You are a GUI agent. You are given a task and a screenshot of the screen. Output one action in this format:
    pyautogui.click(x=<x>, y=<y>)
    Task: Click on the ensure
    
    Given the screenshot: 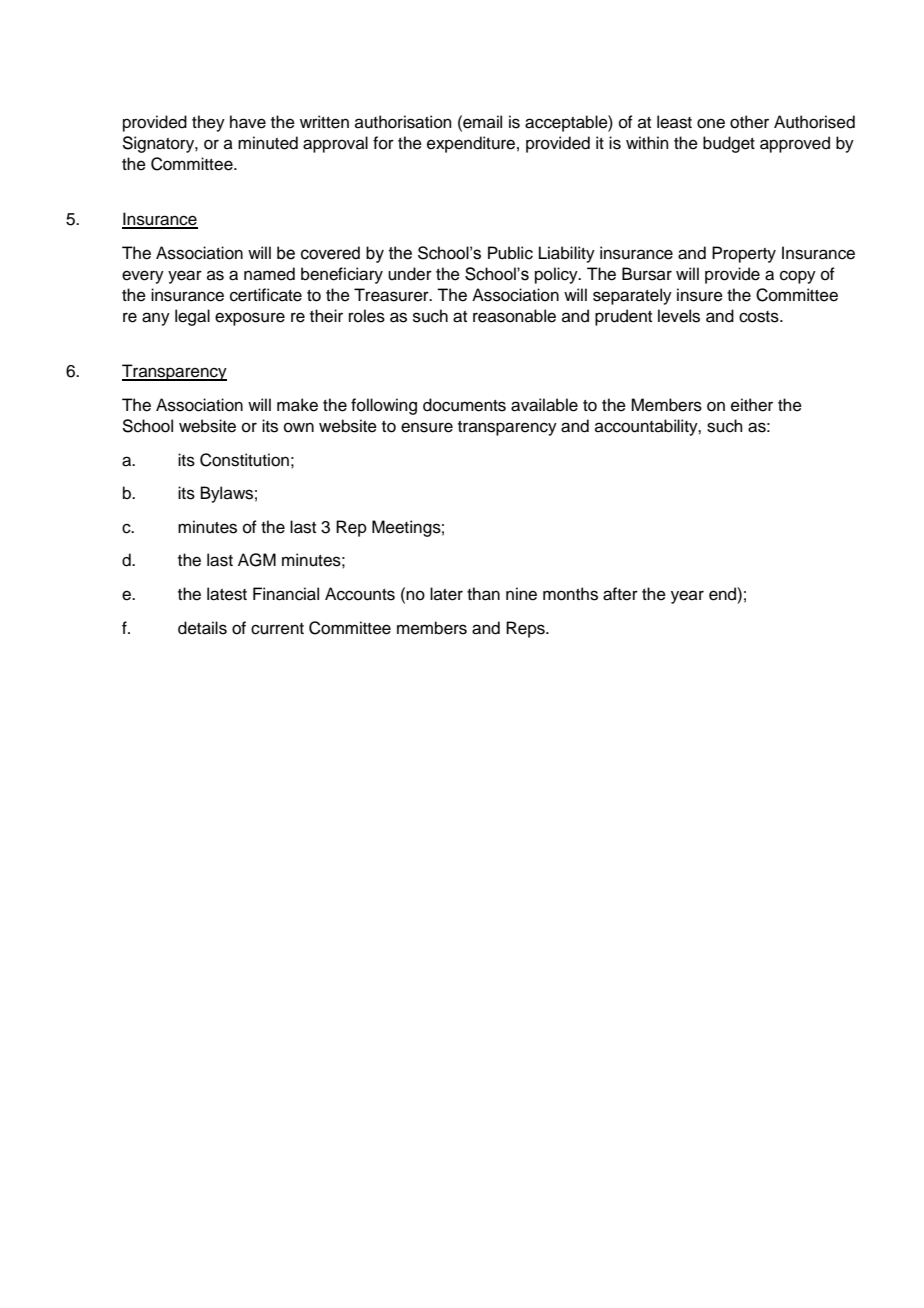 What is the action you would take?
    pyautogui.click(x=427, y=427)
